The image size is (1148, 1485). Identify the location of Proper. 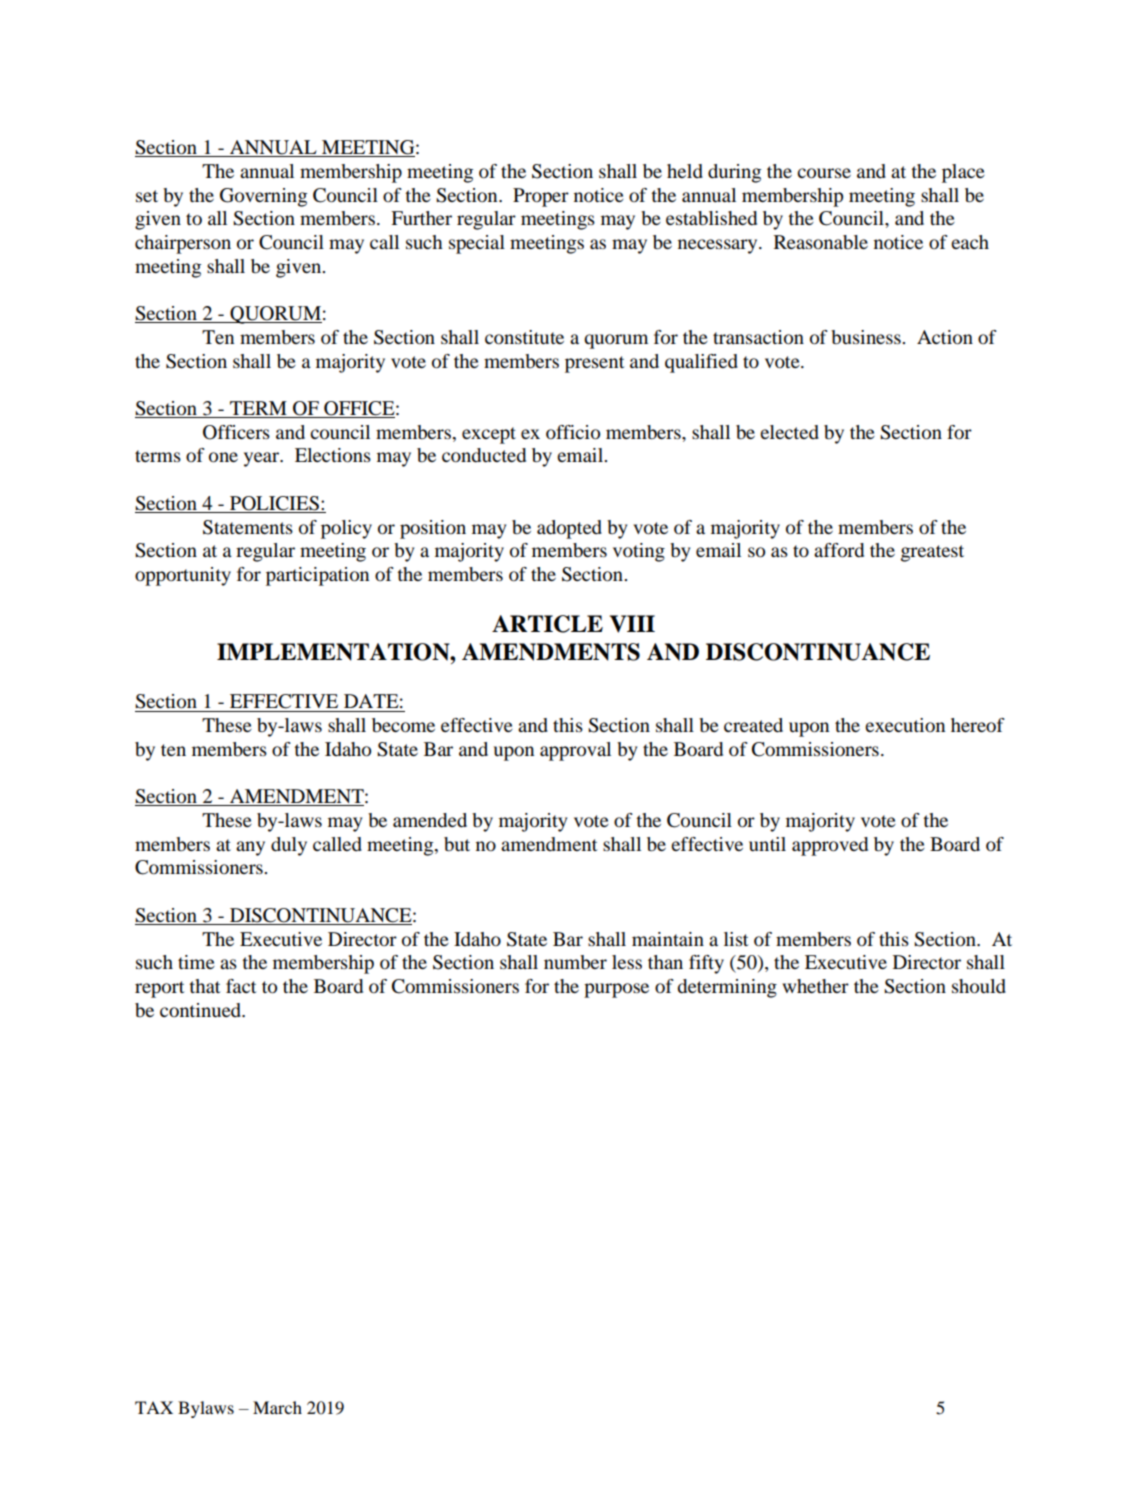
(541, 197).
